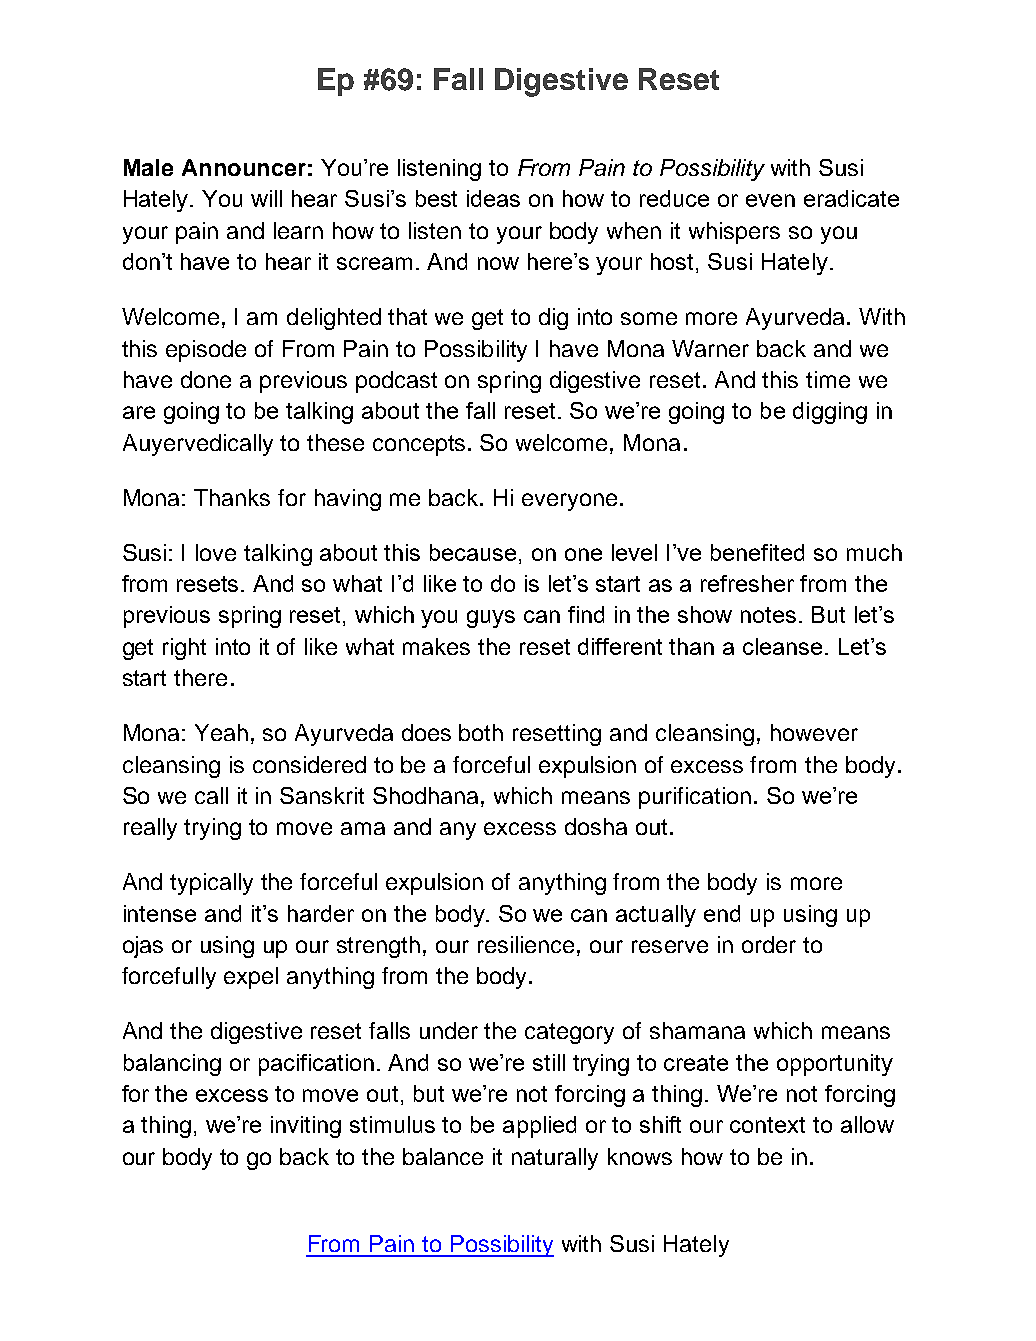  Describe the element at coordinates (539, 1127) in the screenshot. I see `applied` at that location.
